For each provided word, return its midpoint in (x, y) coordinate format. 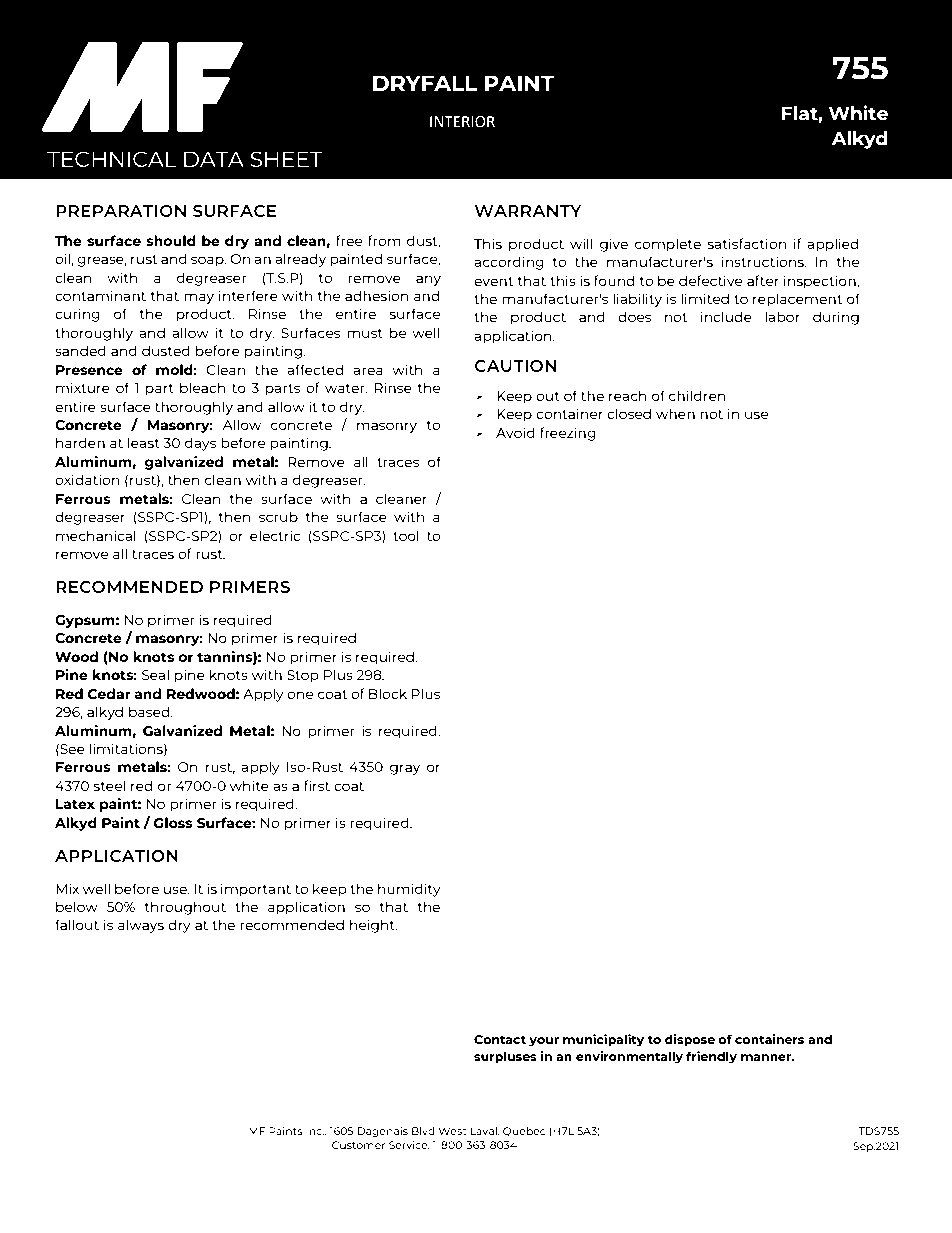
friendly (711, 1057)
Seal (155, 674)
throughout (185, 908)
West (453, 1131)
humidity (409, 890)
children (697, 395)
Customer (359, 1145)
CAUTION (515, 365)
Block (388, 693)
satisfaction (747, 243)
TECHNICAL (112, 159)
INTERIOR (462, 122)
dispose (690, 1040)
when (675, 413)
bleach (203, 387)
